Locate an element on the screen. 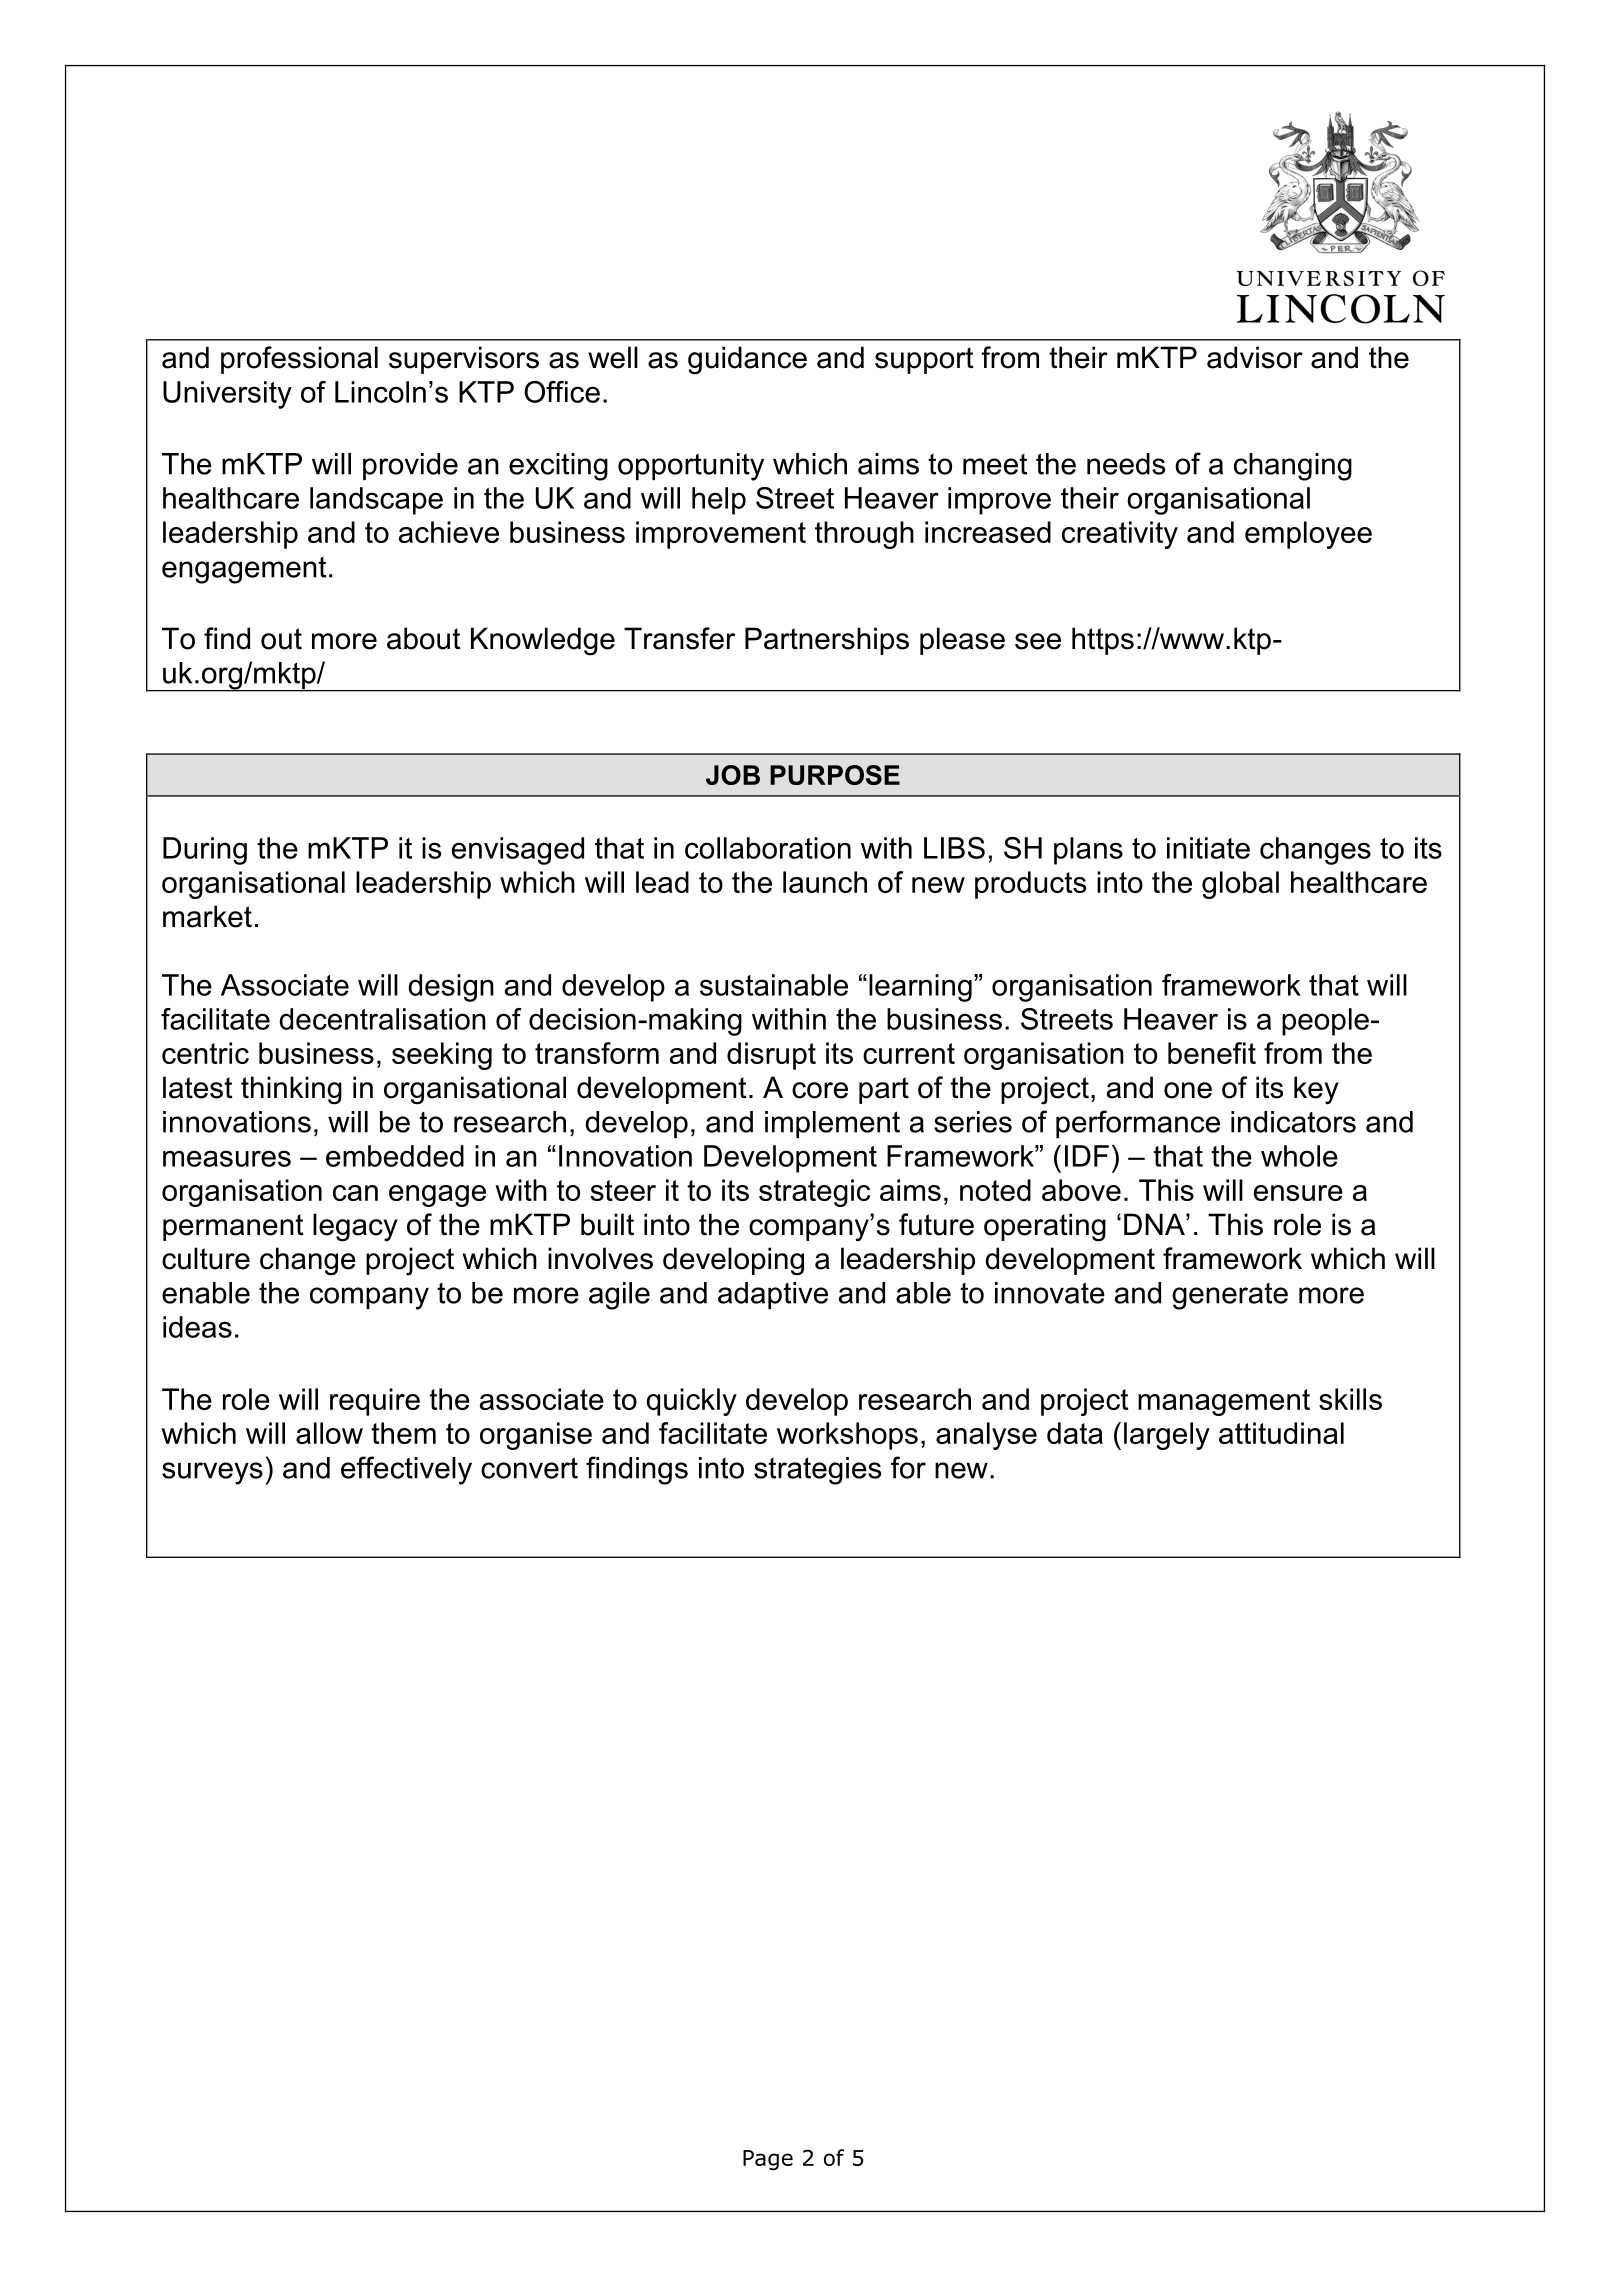  legacy is located at coordinates (355, 1227).
